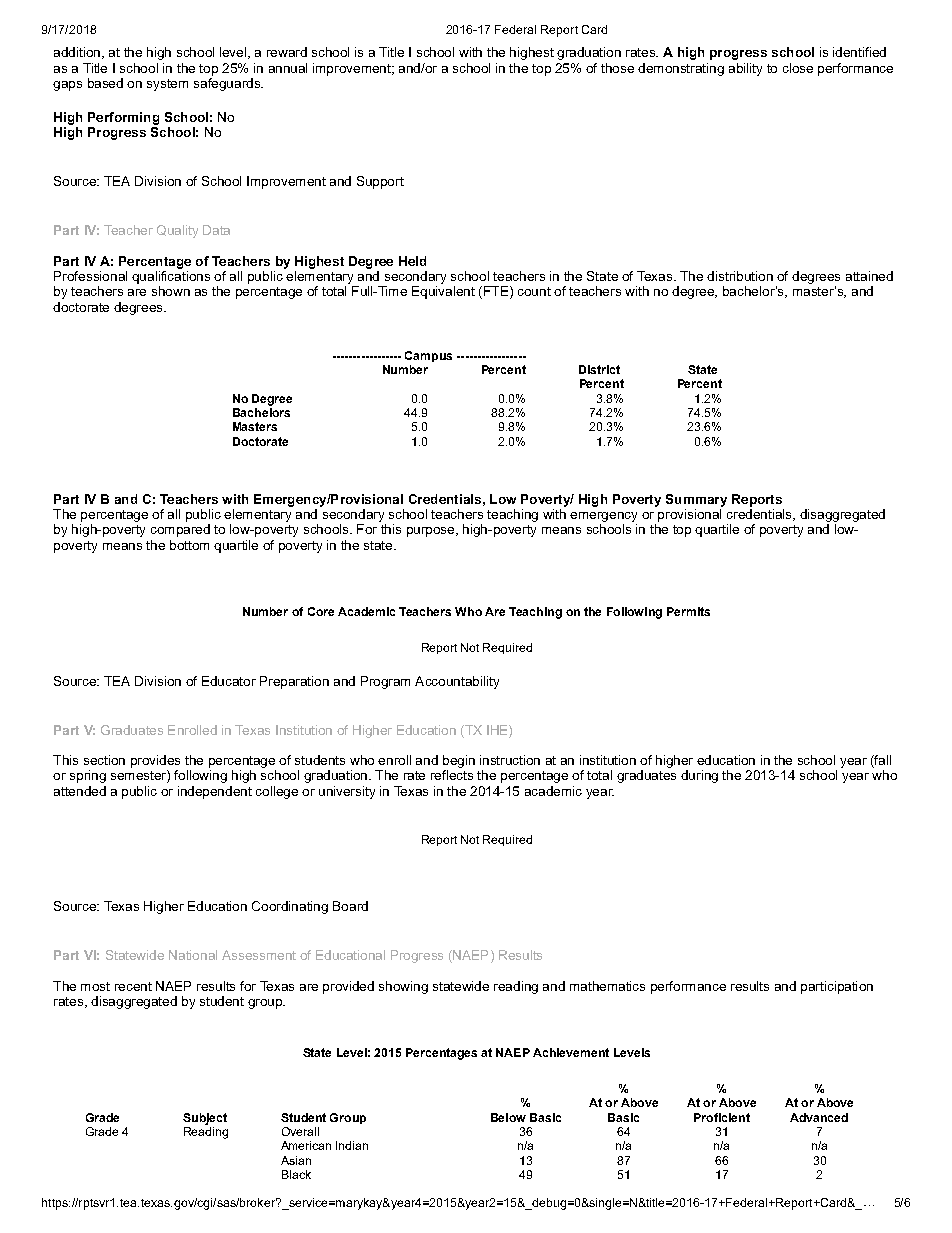 The width and height of the page is (952, 1233). I want to click on compared, so click(180, 530).
